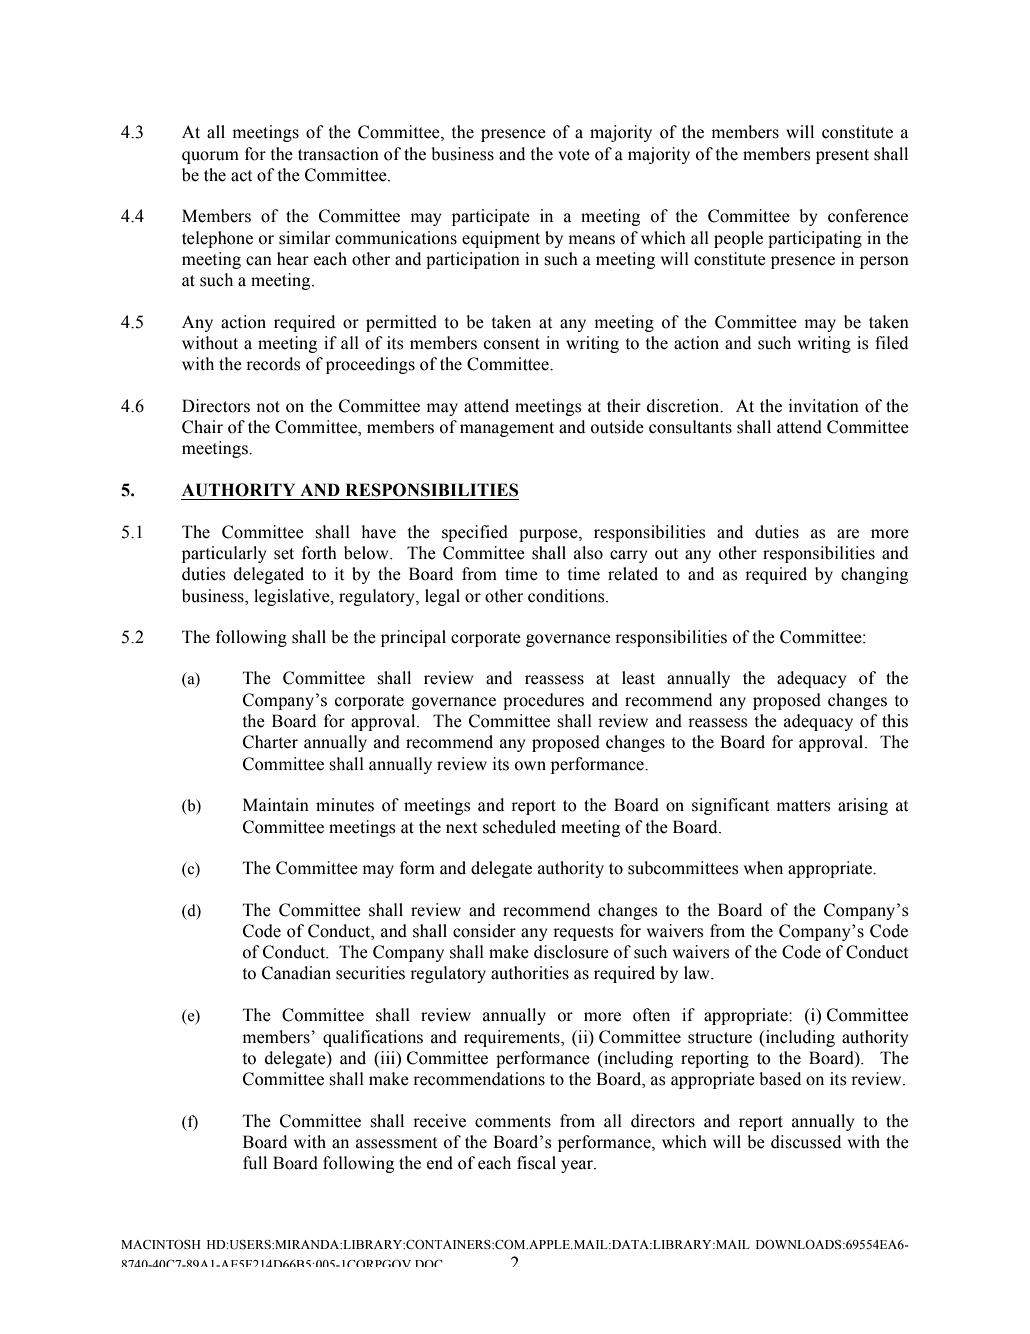  What do you see at coordinates (530, 973) in the screenshot?
I see `authorities` at bounding box center [530, 973].
